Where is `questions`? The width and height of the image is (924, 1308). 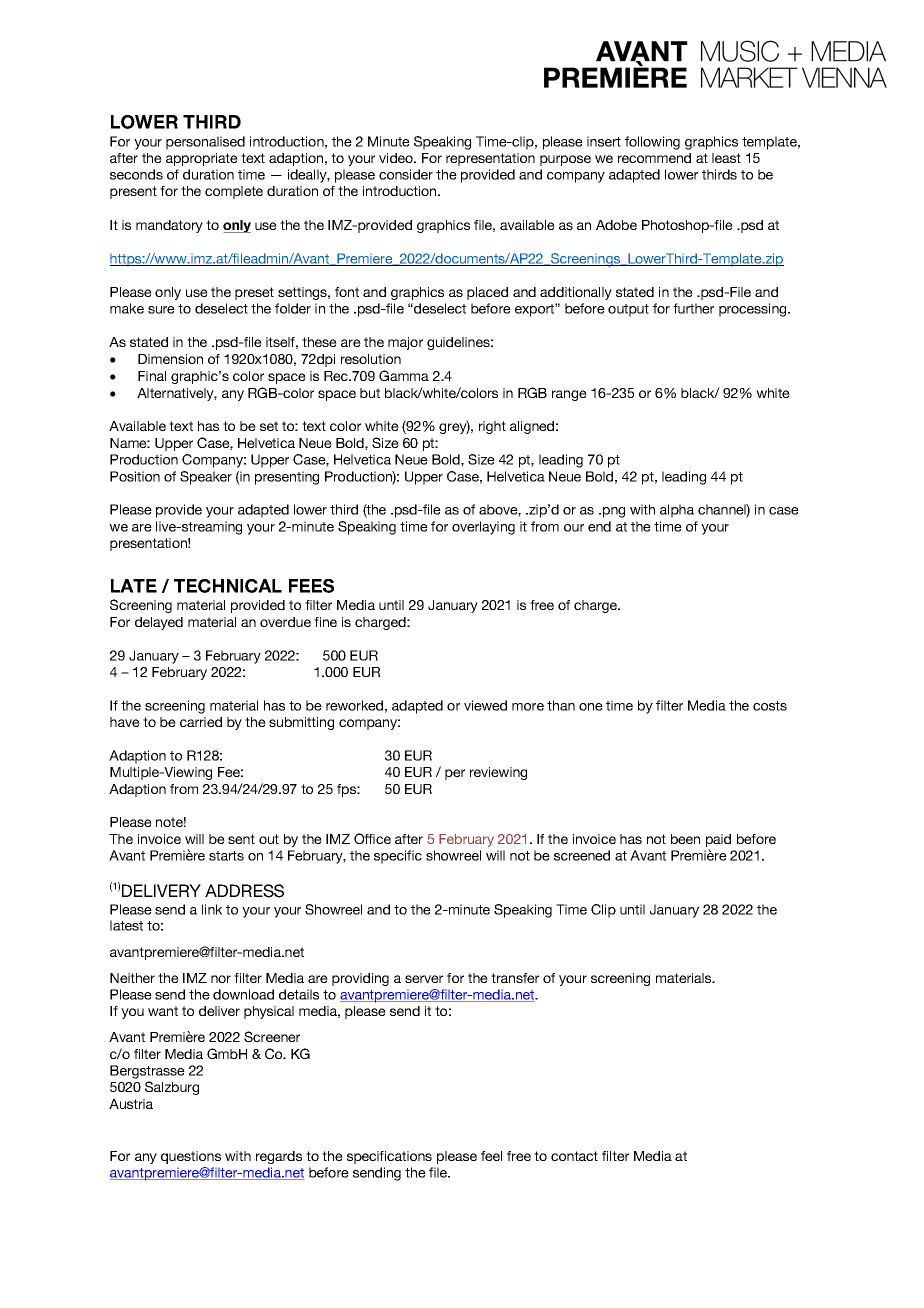
questions is located at coordinates (191, 1157).
